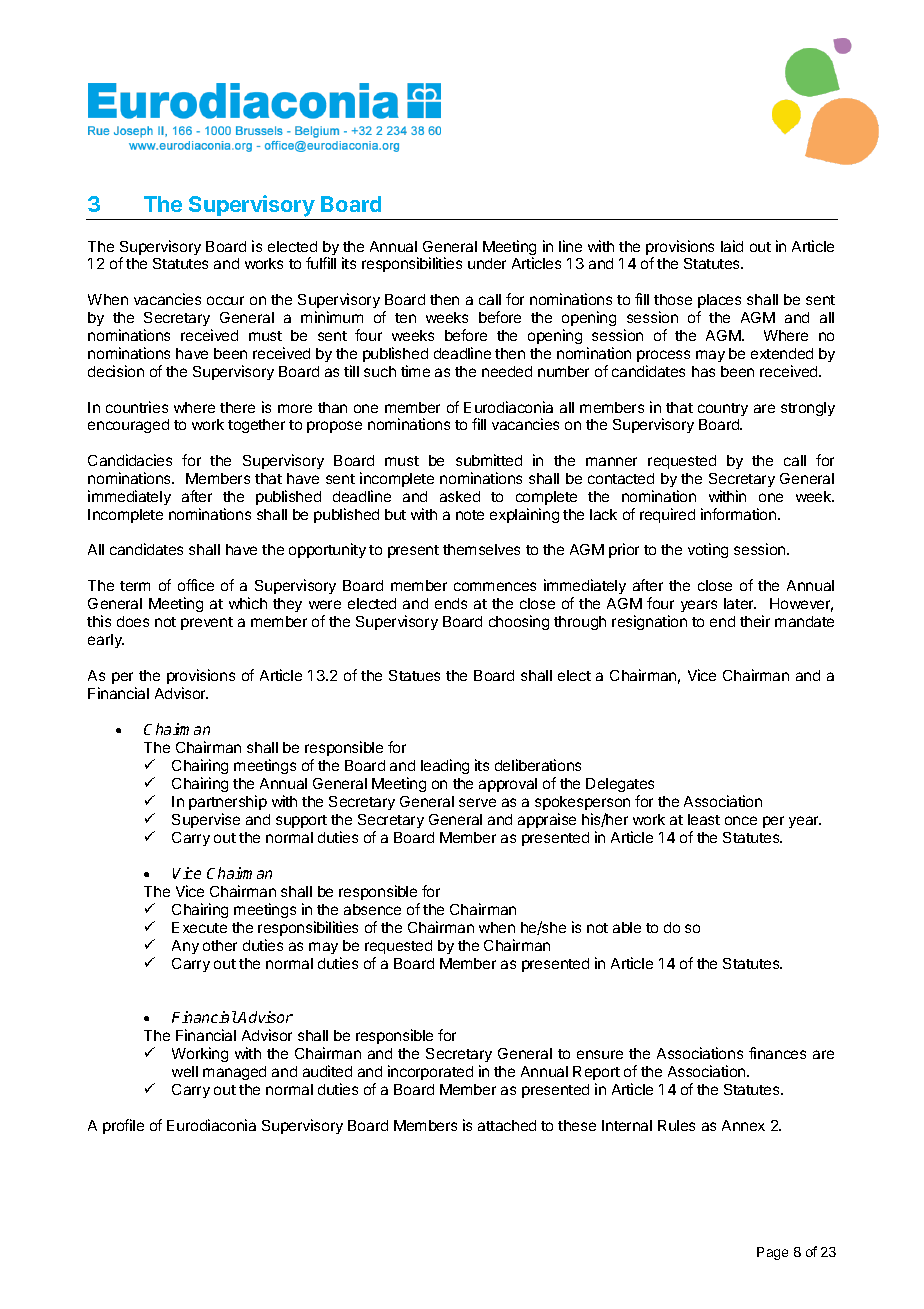 Image resolution: width=924 pixels, height=1309 pixels. I want to click on attached, so click(507, 1125).
